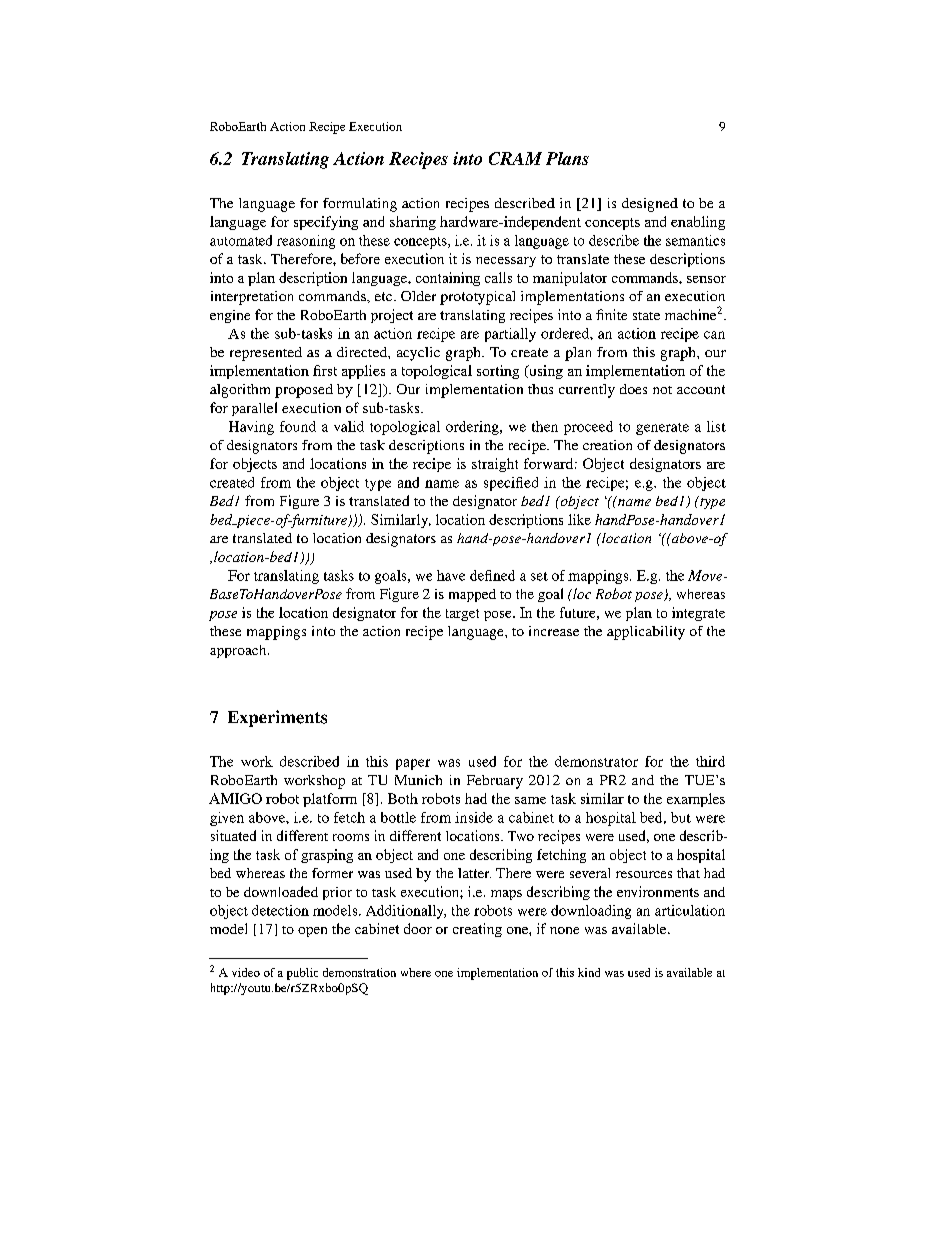 The width and height of the page is (952, 1233). I want to click on third, so click(710, 761).
